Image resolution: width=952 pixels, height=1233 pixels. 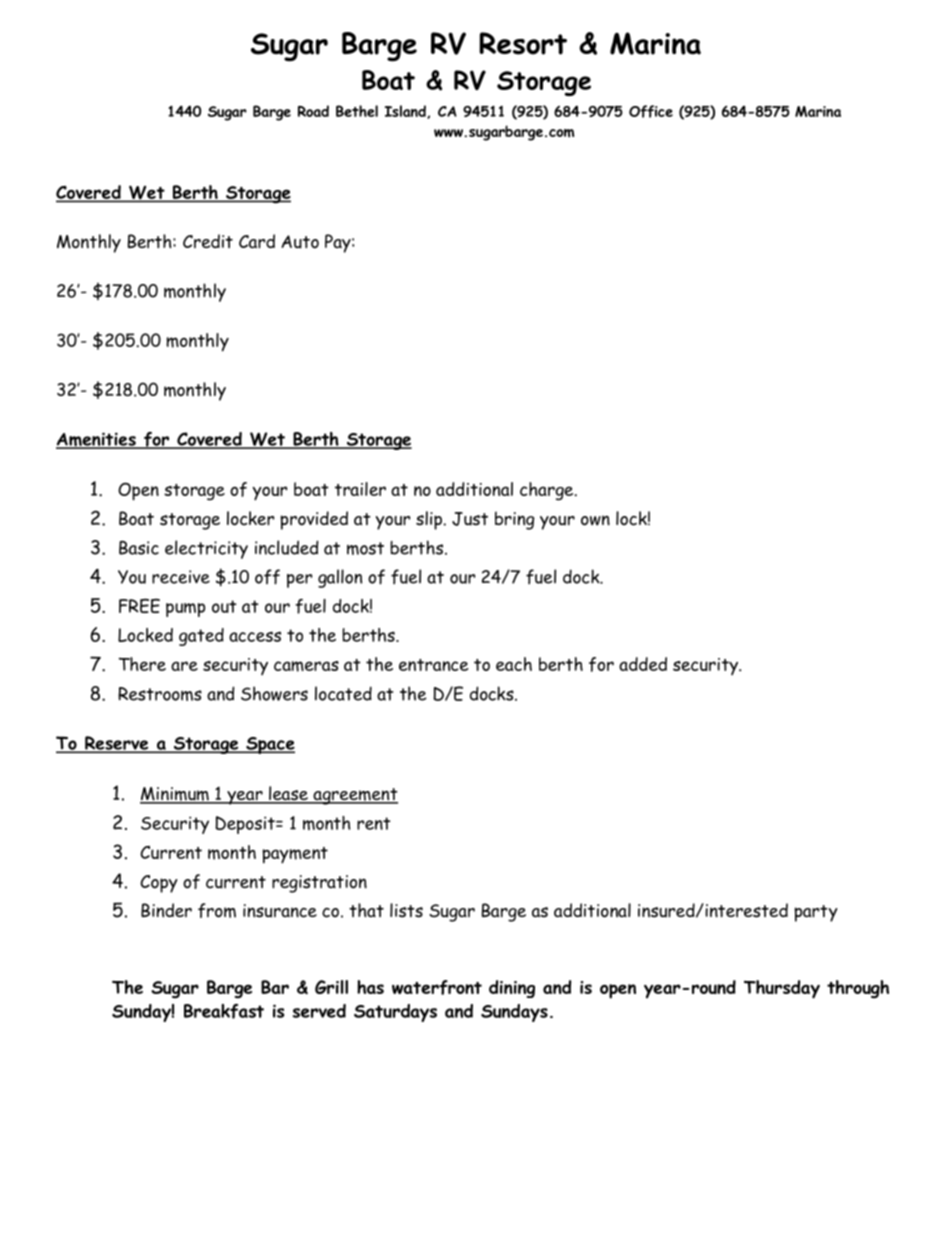 What do you see at coordinates (300, 242) in the page?
I see `Auto` at bounding box center [300, 242].
